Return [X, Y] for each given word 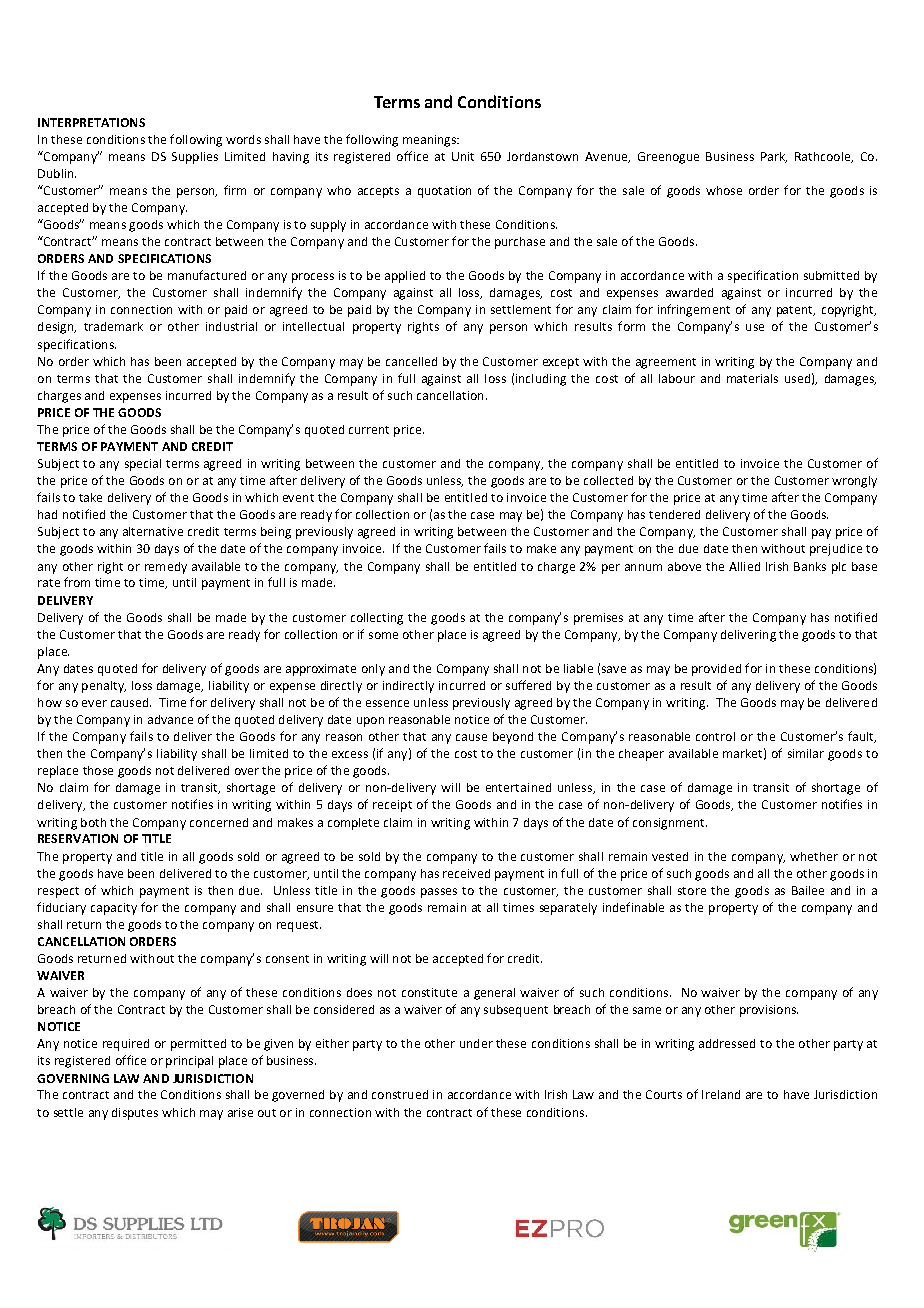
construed [400, 1094]
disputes [135, 1114]
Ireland [721, 1094]
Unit [463, 156]
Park [774, 157]
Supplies [195, 158]
